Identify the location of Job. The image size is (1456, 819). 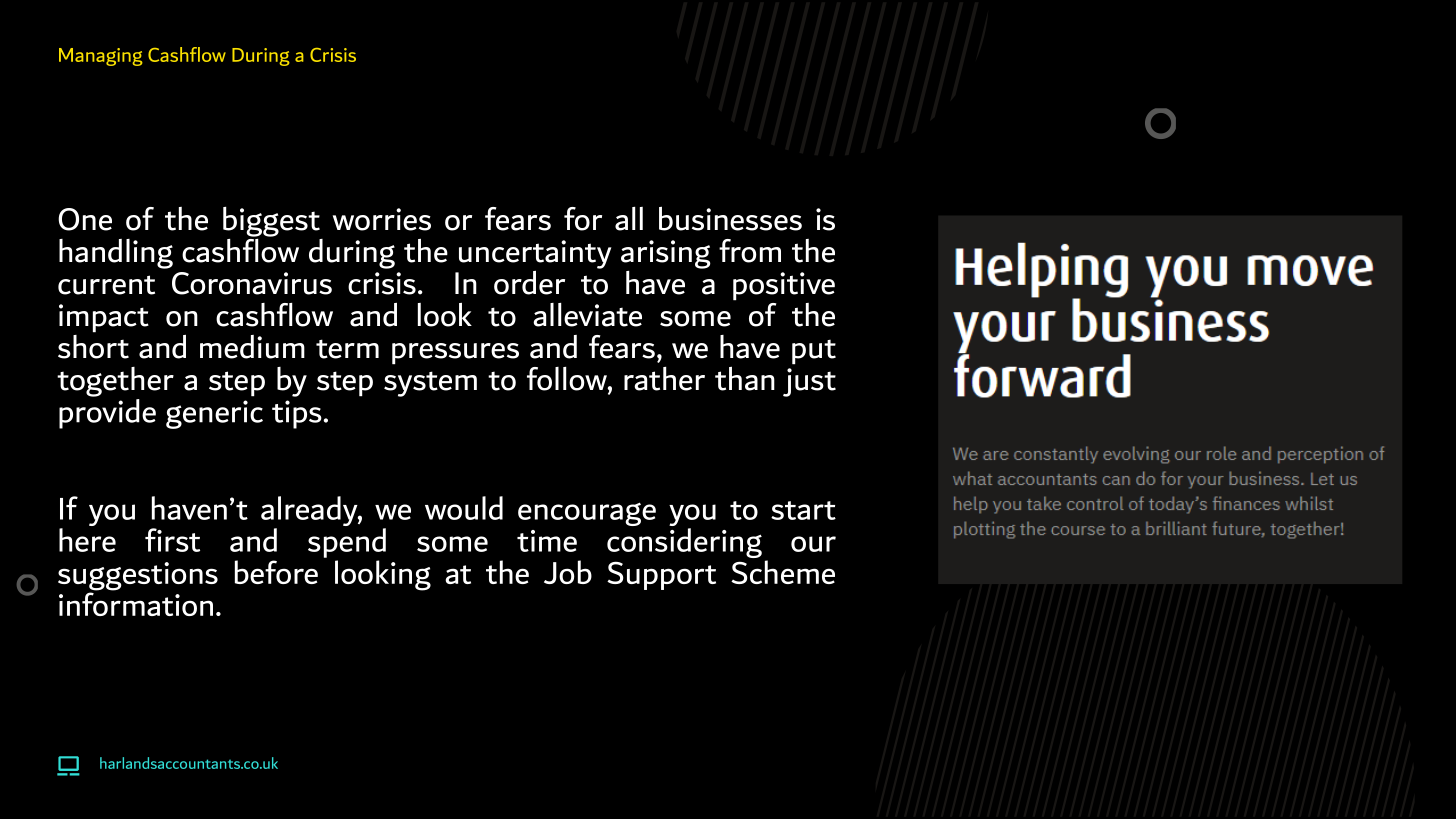
(568, 572).
